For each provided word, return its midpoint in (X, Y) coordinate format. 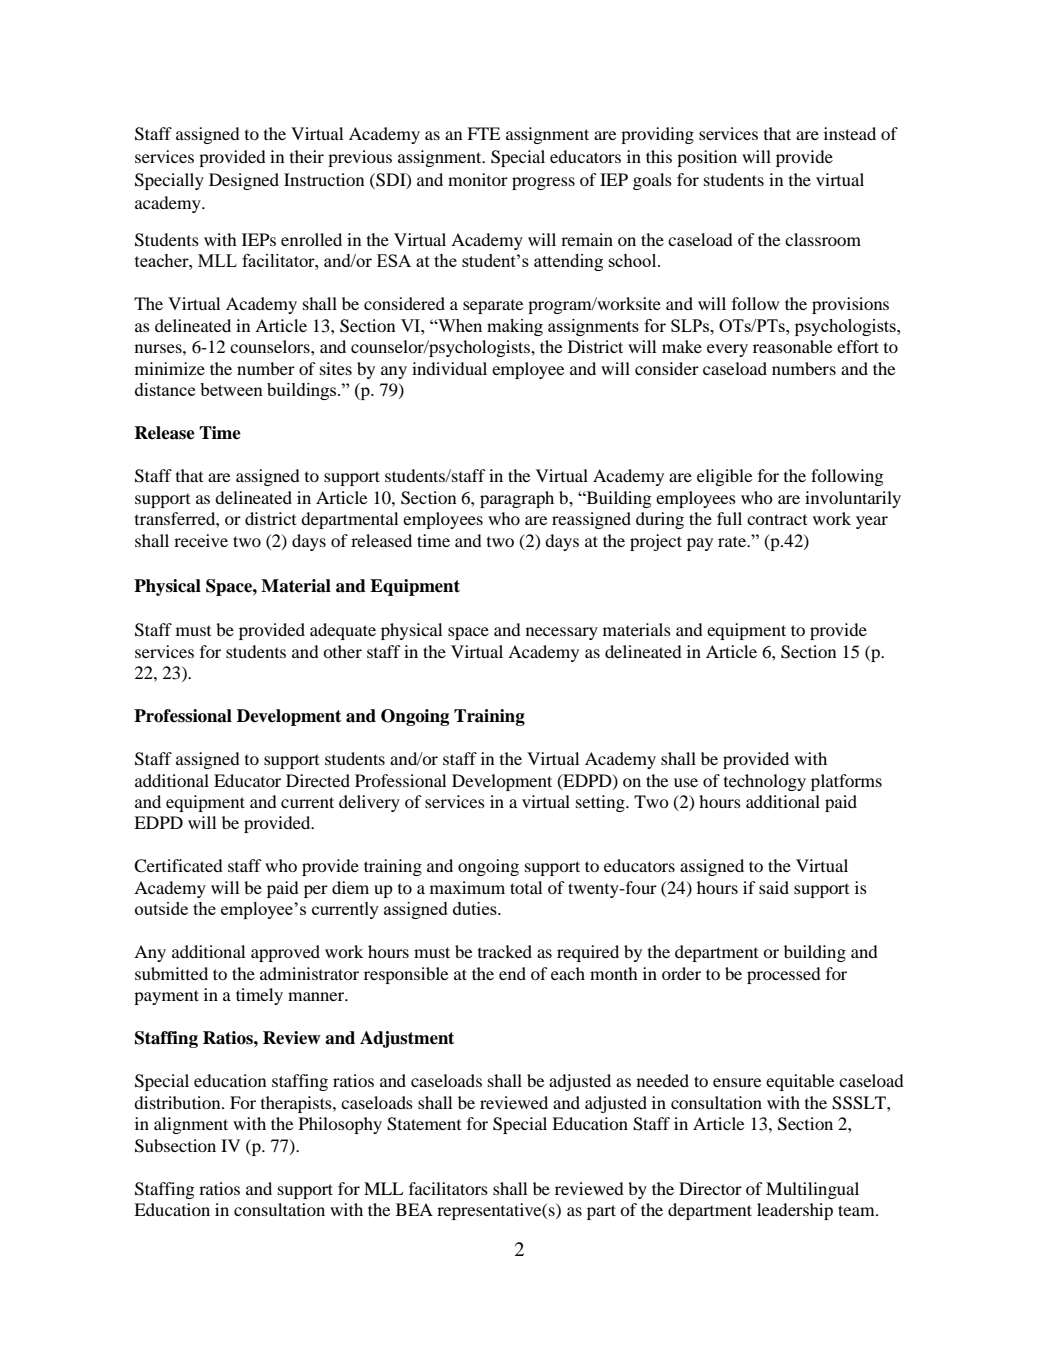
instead (850, 133)
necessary (562, 633)
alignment (191, 1125)
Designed (244, 181)
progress (543, 183)
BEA (414, 1209)
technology (765, 782)
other (342, 651)
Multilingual (812, 1190)
